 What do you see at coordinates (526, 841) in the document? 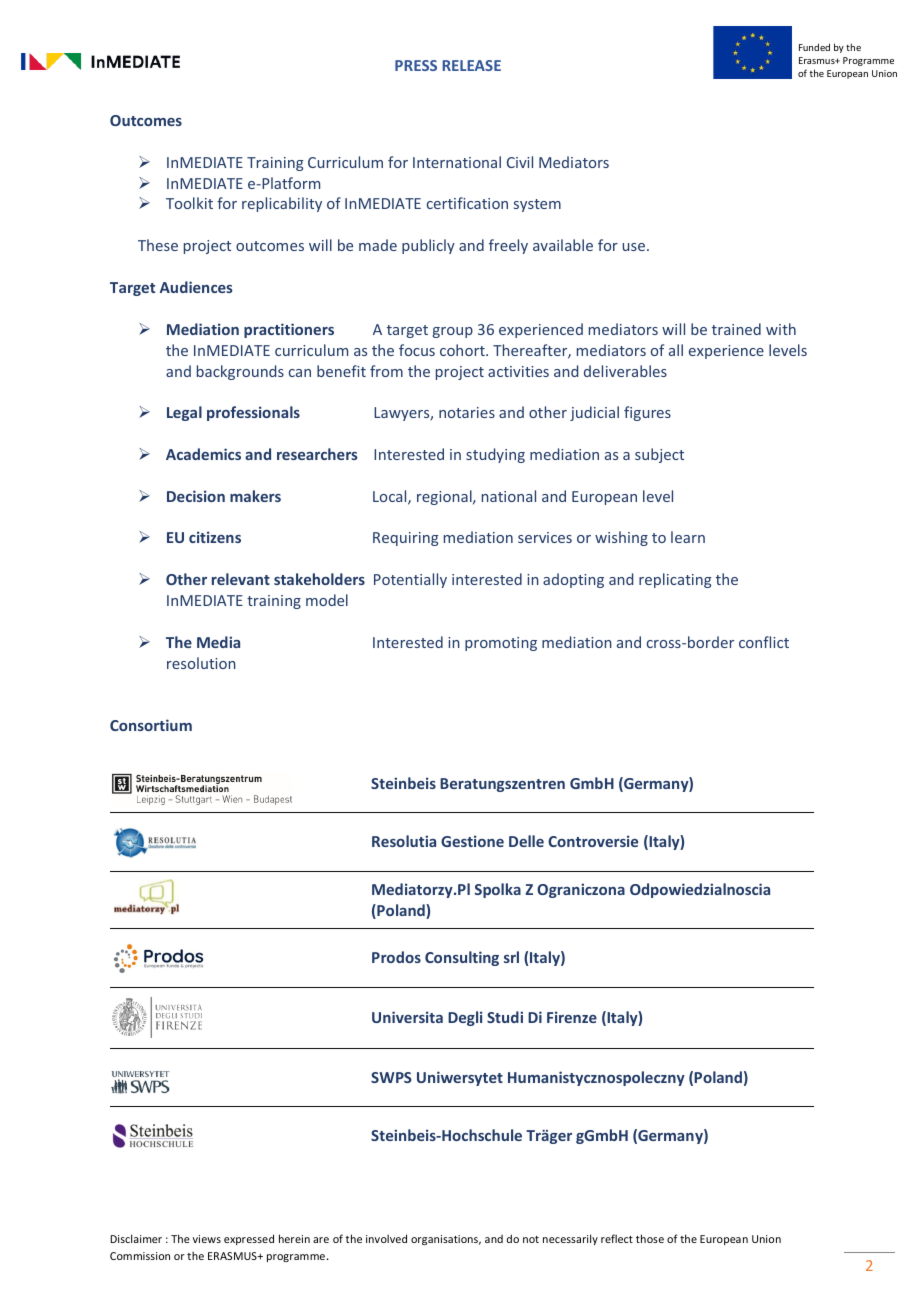
I see `Delle` at bounding box center [526, 841].
